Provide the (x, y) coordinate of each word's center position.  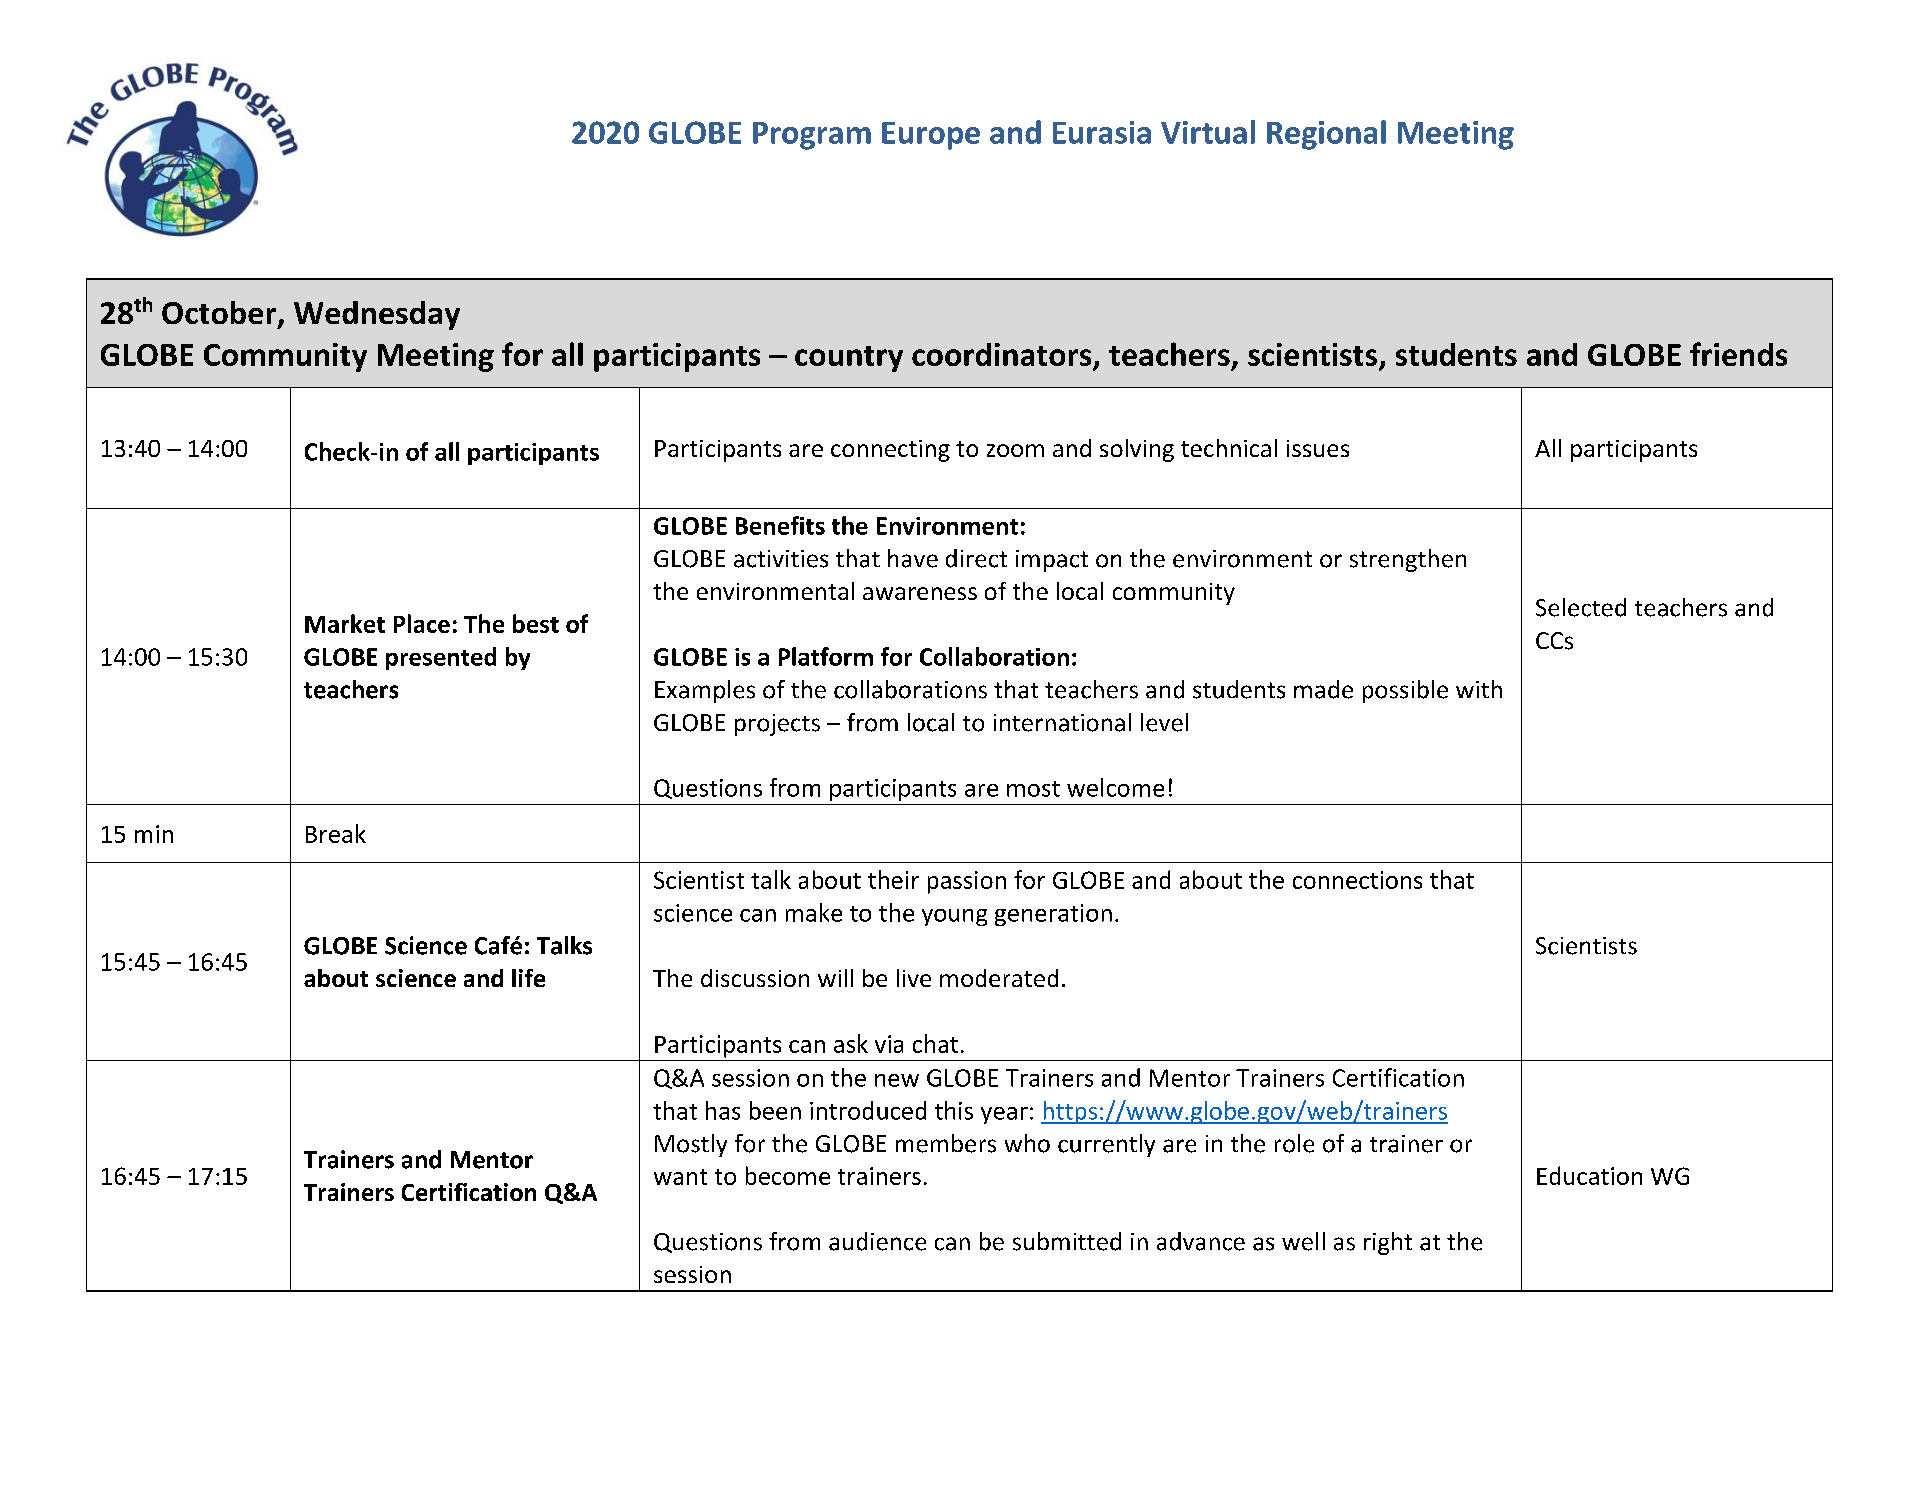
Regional (1326, 135)
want (680, 1177)
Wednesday (377, 315)
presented (441, 658)
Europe (931, 136)
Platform (826, 656)
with (1479, 689)
